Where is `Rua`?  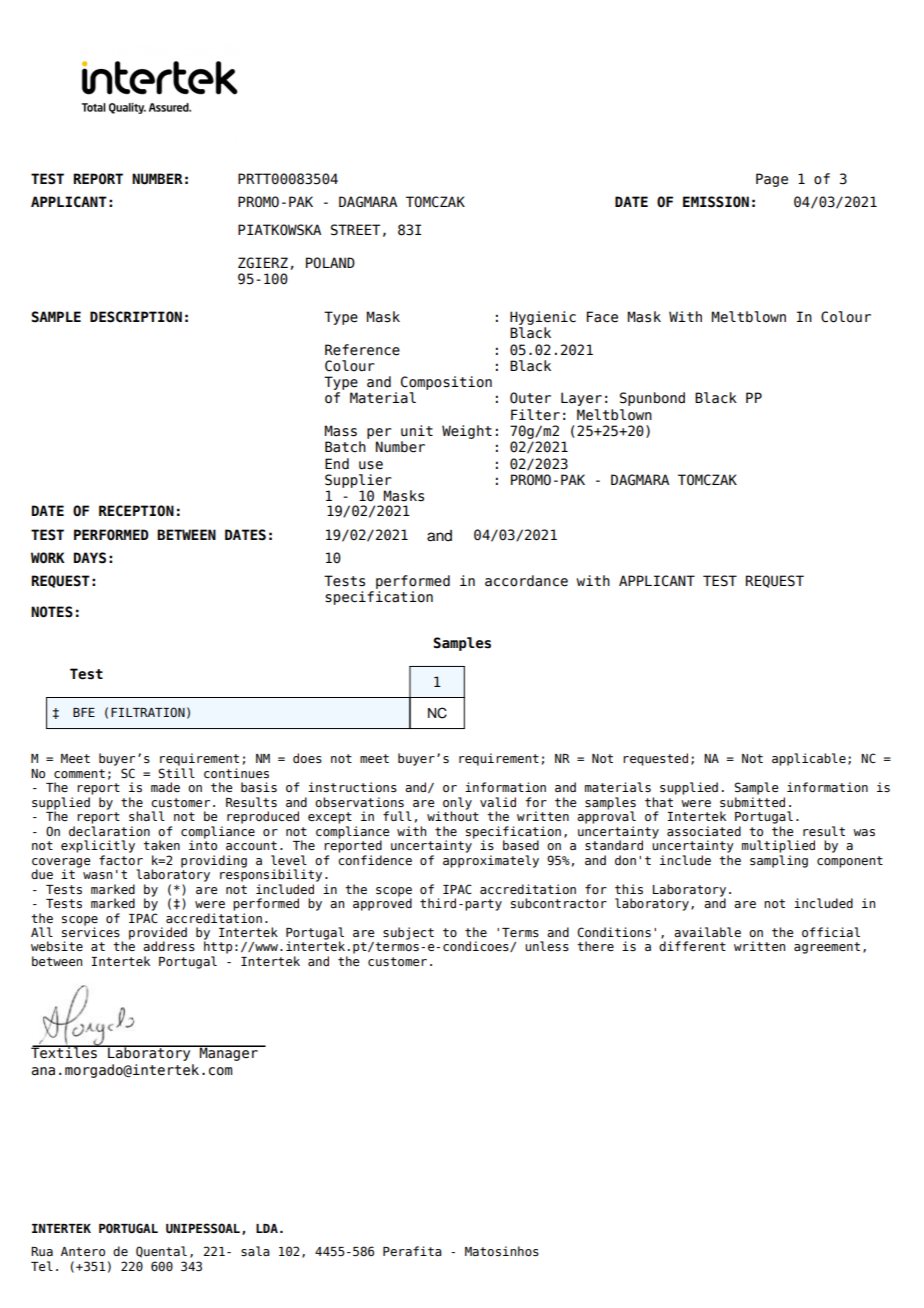 Rua is located at coordinates (42, 1251).
